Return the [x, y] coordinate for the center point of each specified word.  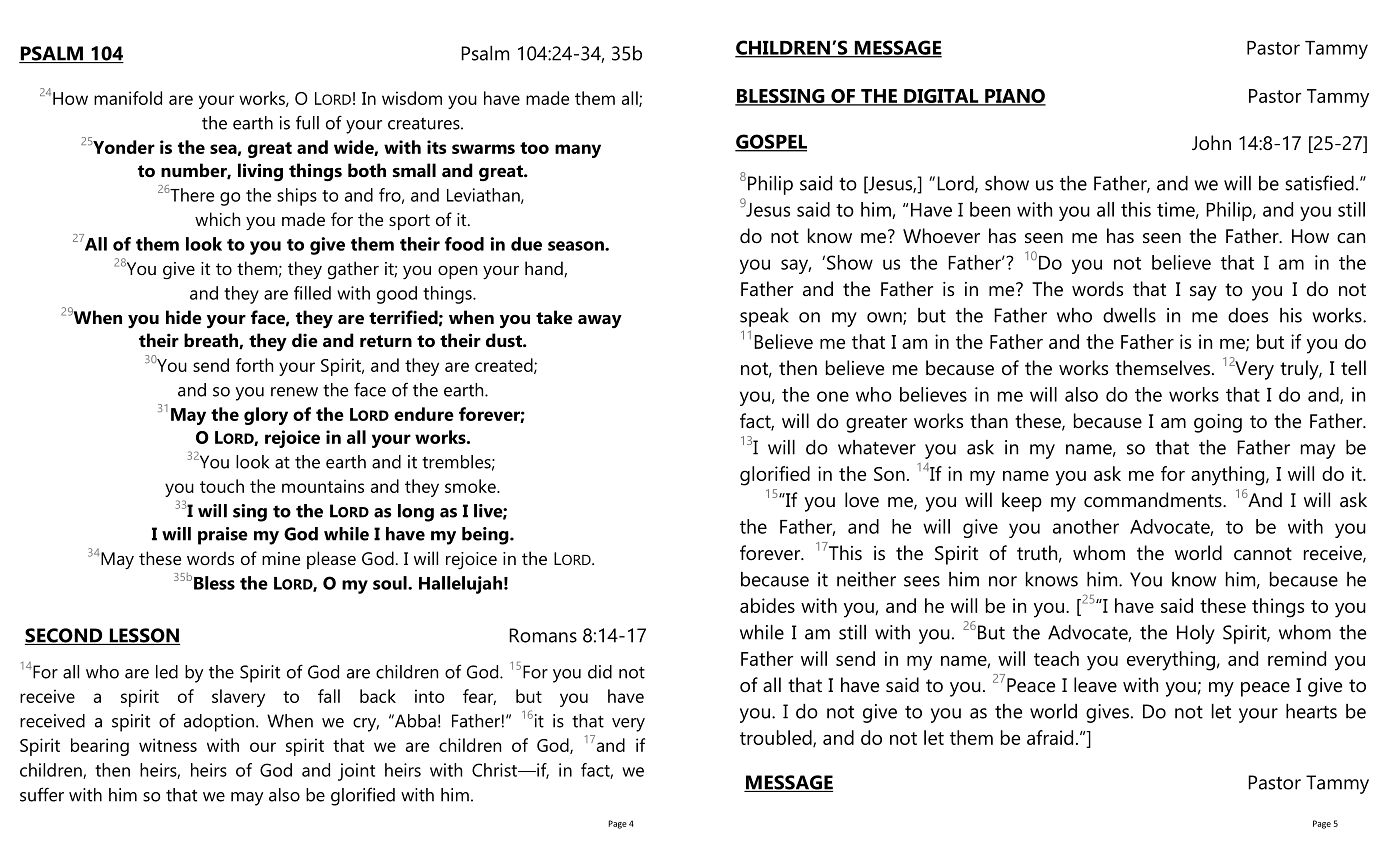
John [1211, 143]
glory [266, 416]
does [1248, 315]
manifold [128, 98]
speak [764, 317]
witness [168, 745]
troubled [777, 738]
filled [312, 293]
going [1218, 423]
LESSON [143, 636]
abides [767, 605]
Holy [1196, 634]
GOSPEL [771, 142]
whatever [877, 447]
